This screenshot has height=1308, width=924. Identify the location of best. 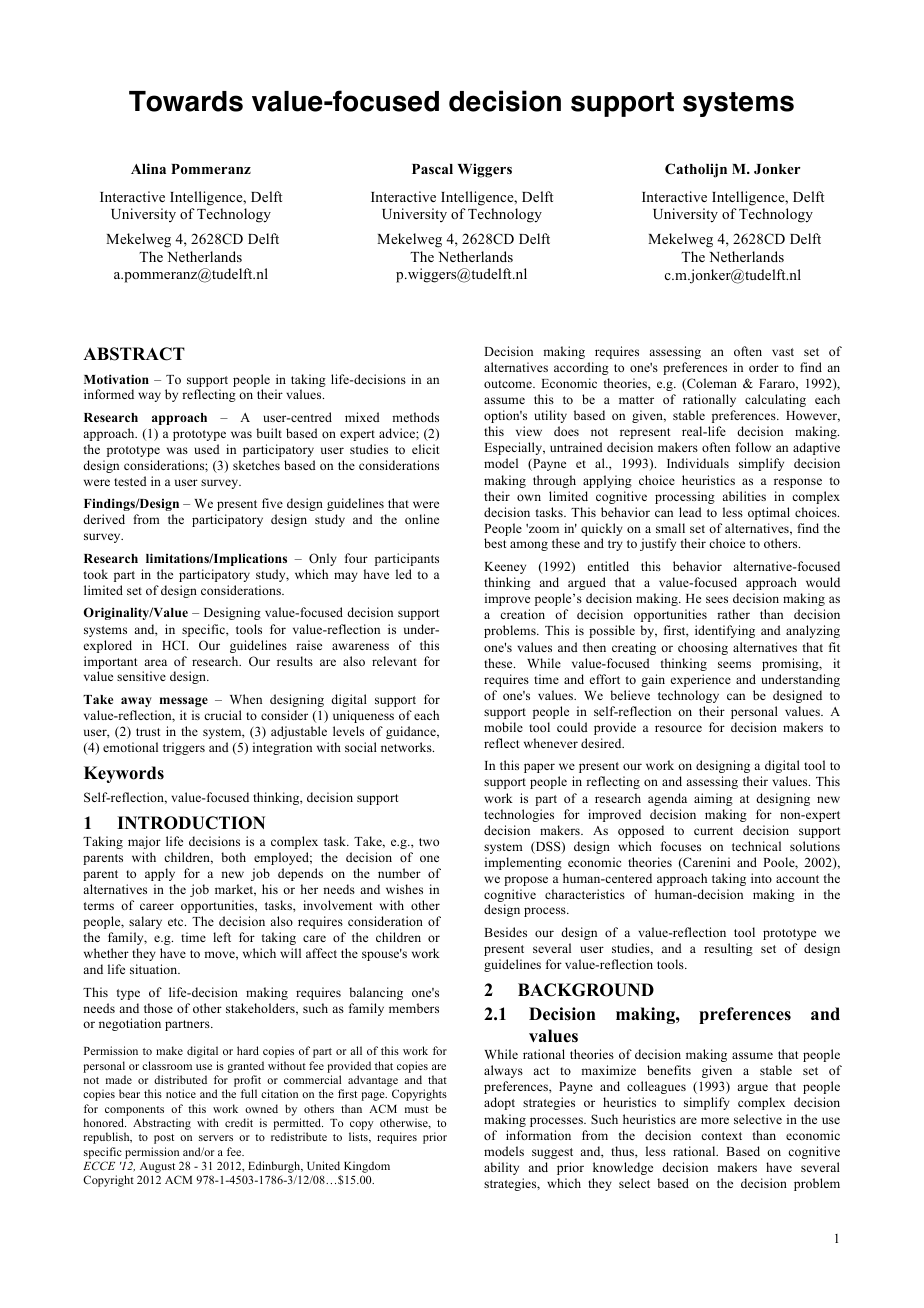
(495, 543).
